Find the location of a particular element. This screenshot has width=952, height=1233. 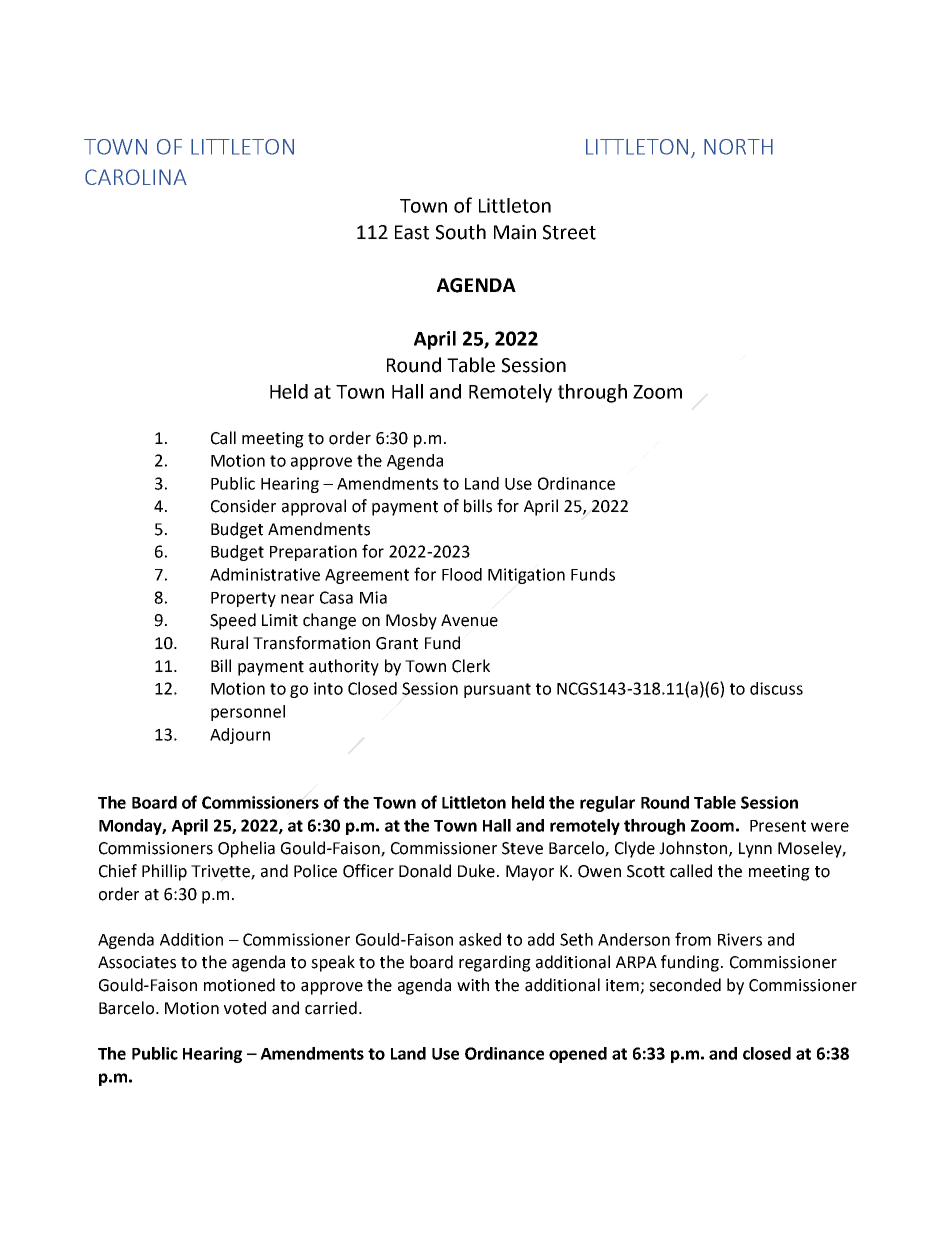

CAROLINA is located at coordinates (136, 177).
